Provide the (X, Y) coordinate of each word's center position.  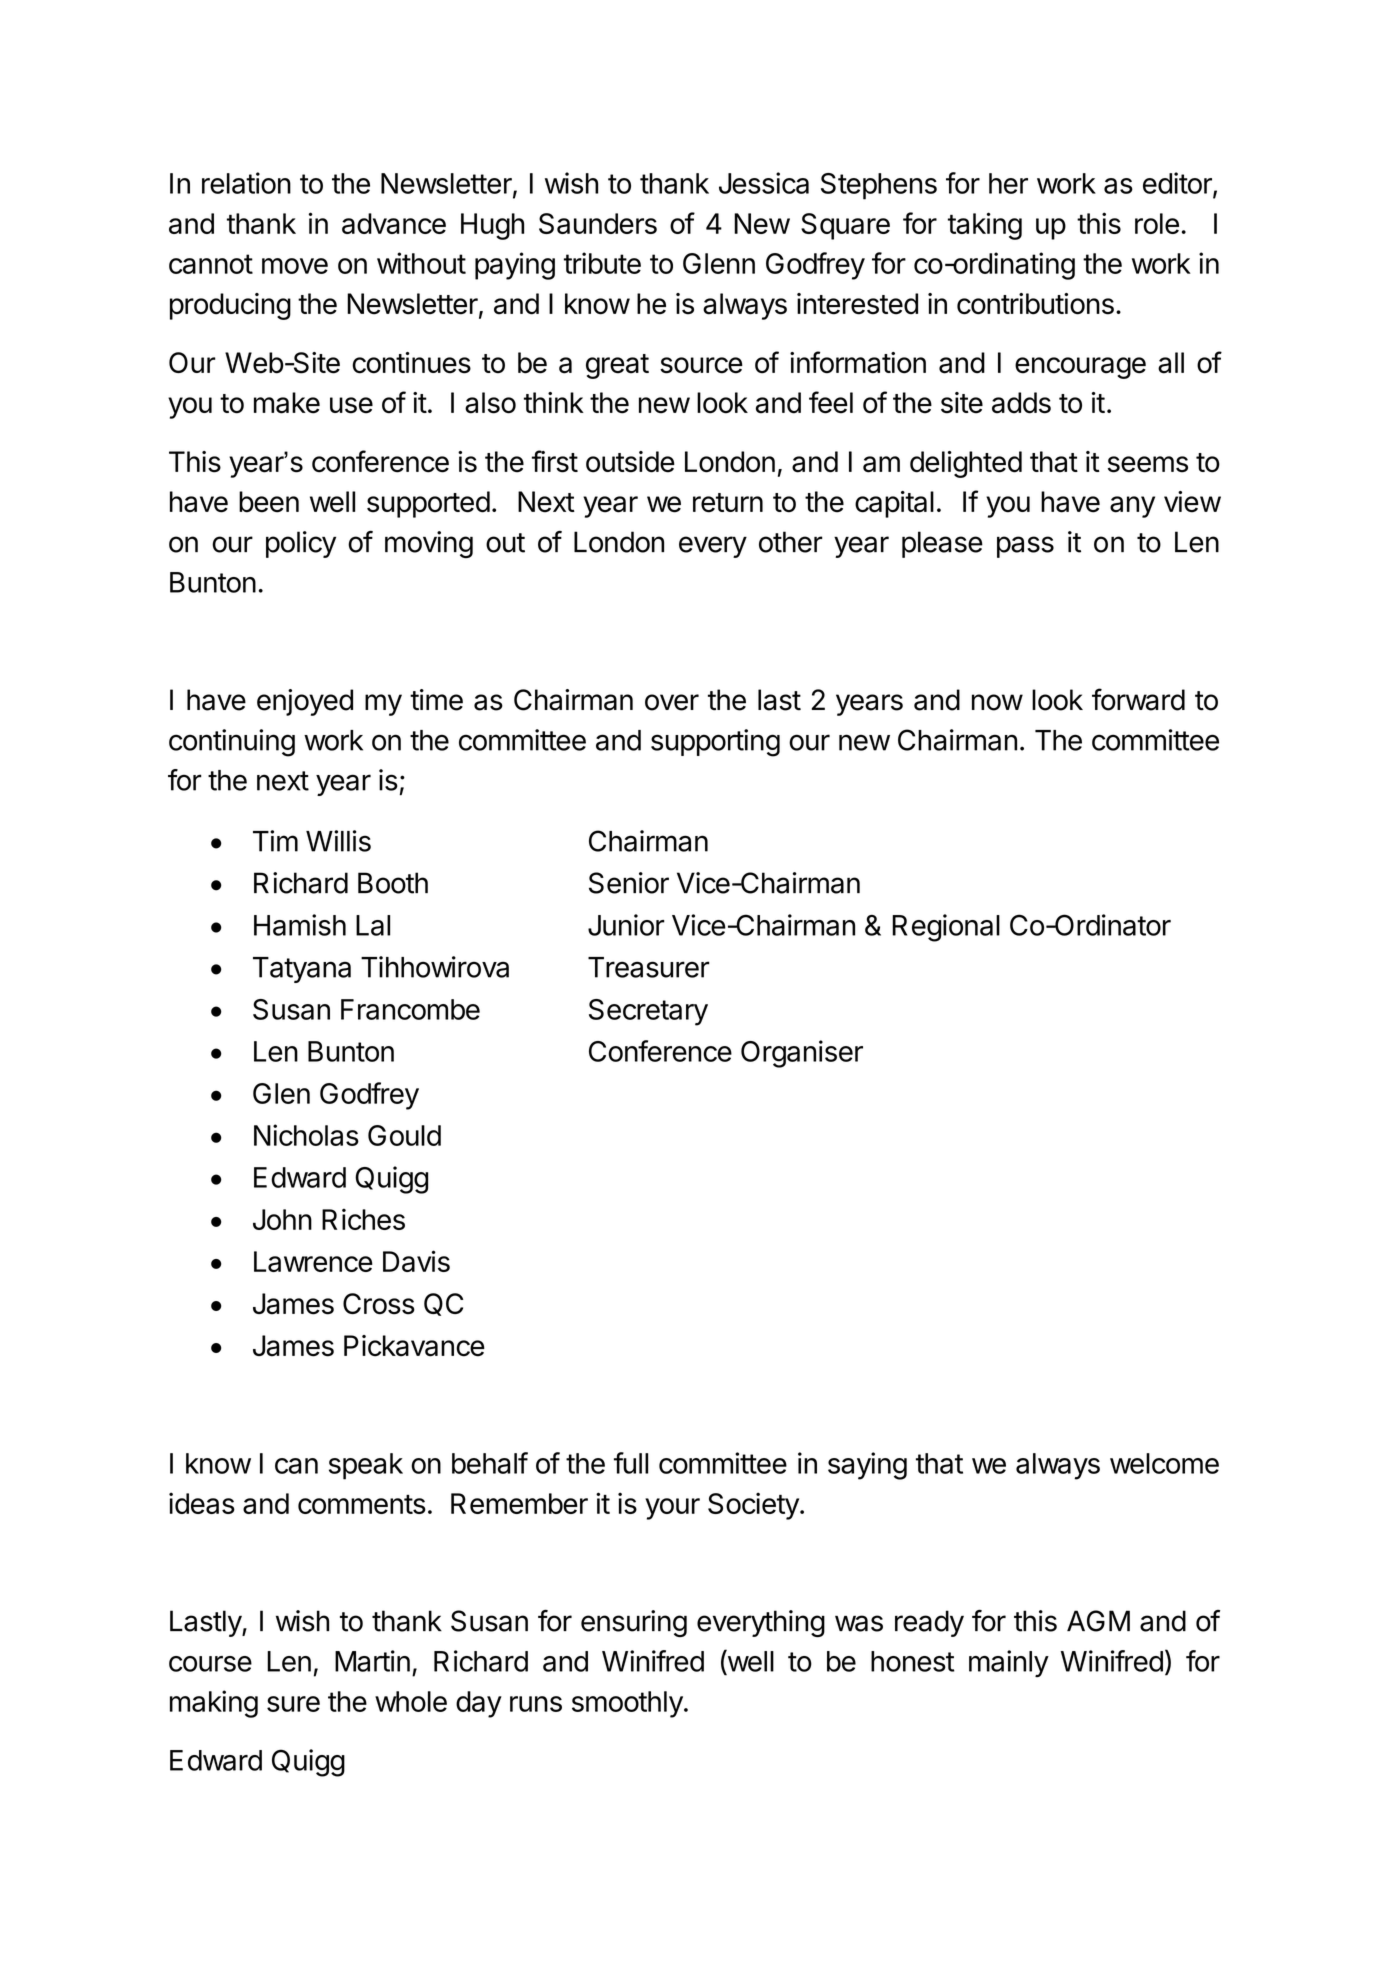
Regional (946, 928)
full (631, 1463)
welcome (1164, 1463)
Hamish (300, 925)
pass (1025, 547)
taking (985, 226)
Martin (372, 1661)
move (295, 266)
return (728, 503)
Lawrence (313, 1261)
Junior (626, 925)
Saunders (598, 223)
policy (301, 544)
